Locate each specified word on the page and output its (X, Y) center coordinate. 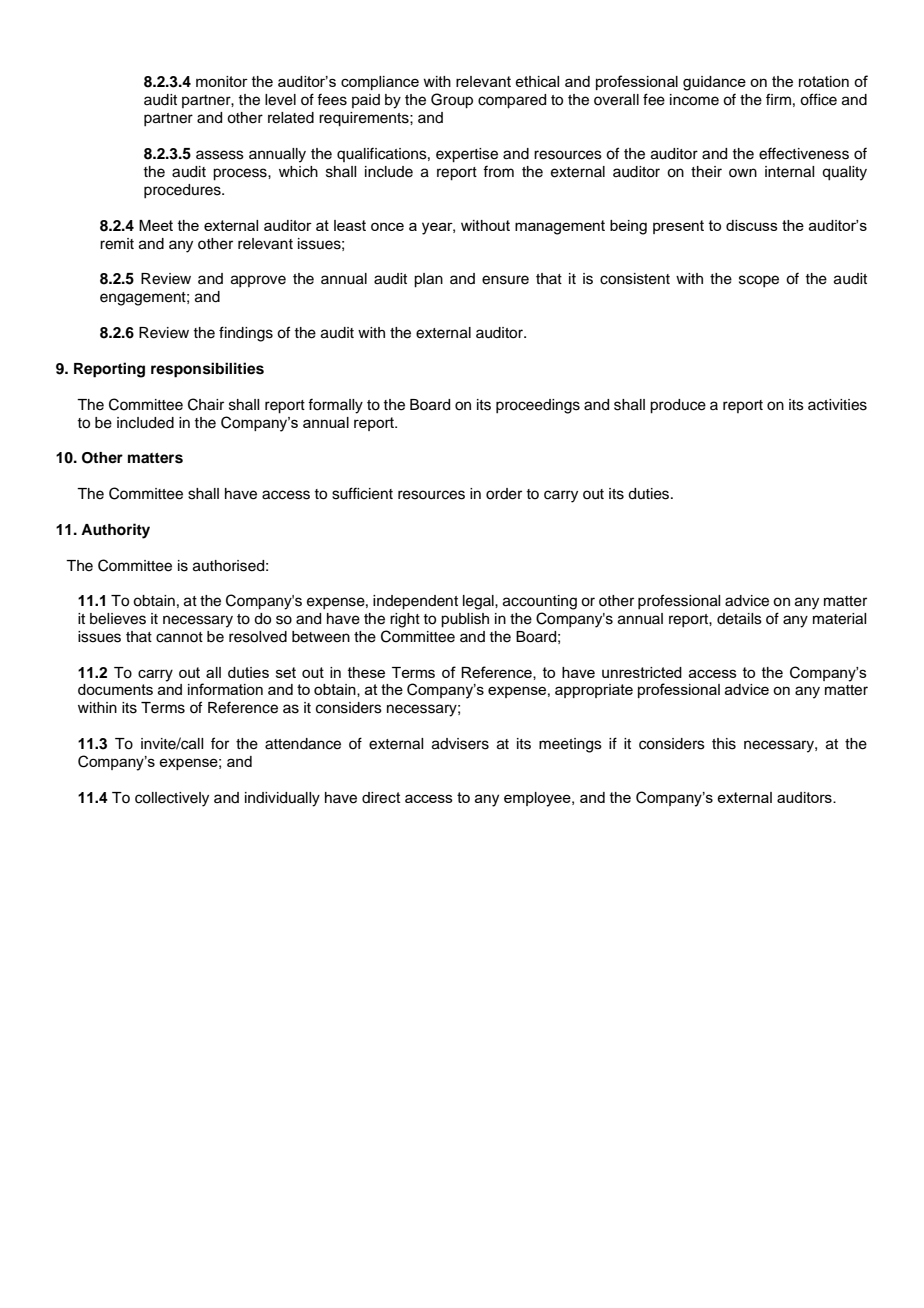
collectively (172, 799)
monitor (222, 81)
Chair (206, 404)
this (724, 744)
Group (452, 101)
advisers (460, 744)
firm (778, 99)
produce (678, 406)
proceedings (538, 406)
